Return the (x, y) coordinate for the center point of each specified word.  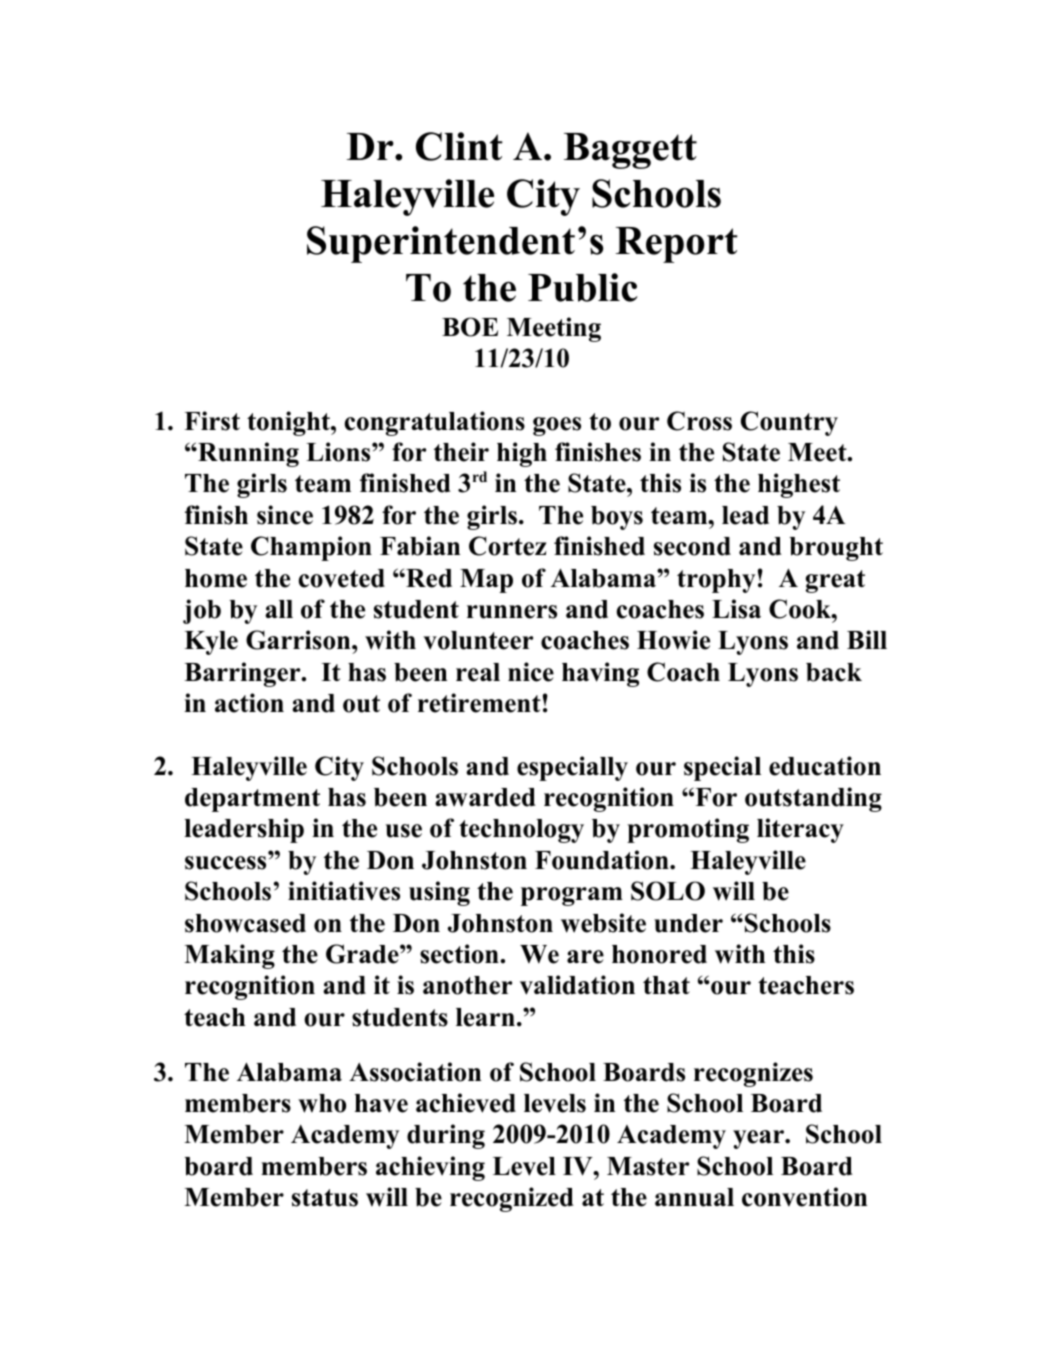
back (834, 672)
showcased (245, 923)
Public (583, 287)
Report (677, 245)
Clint (459, 146)
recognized (512, 1199)
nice (531, 672)
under (688, 923)
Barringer (243, 674)
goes (557, 426)
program (572, 896)
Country (789, 423)
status (325, 1198)
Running (247, 454)
